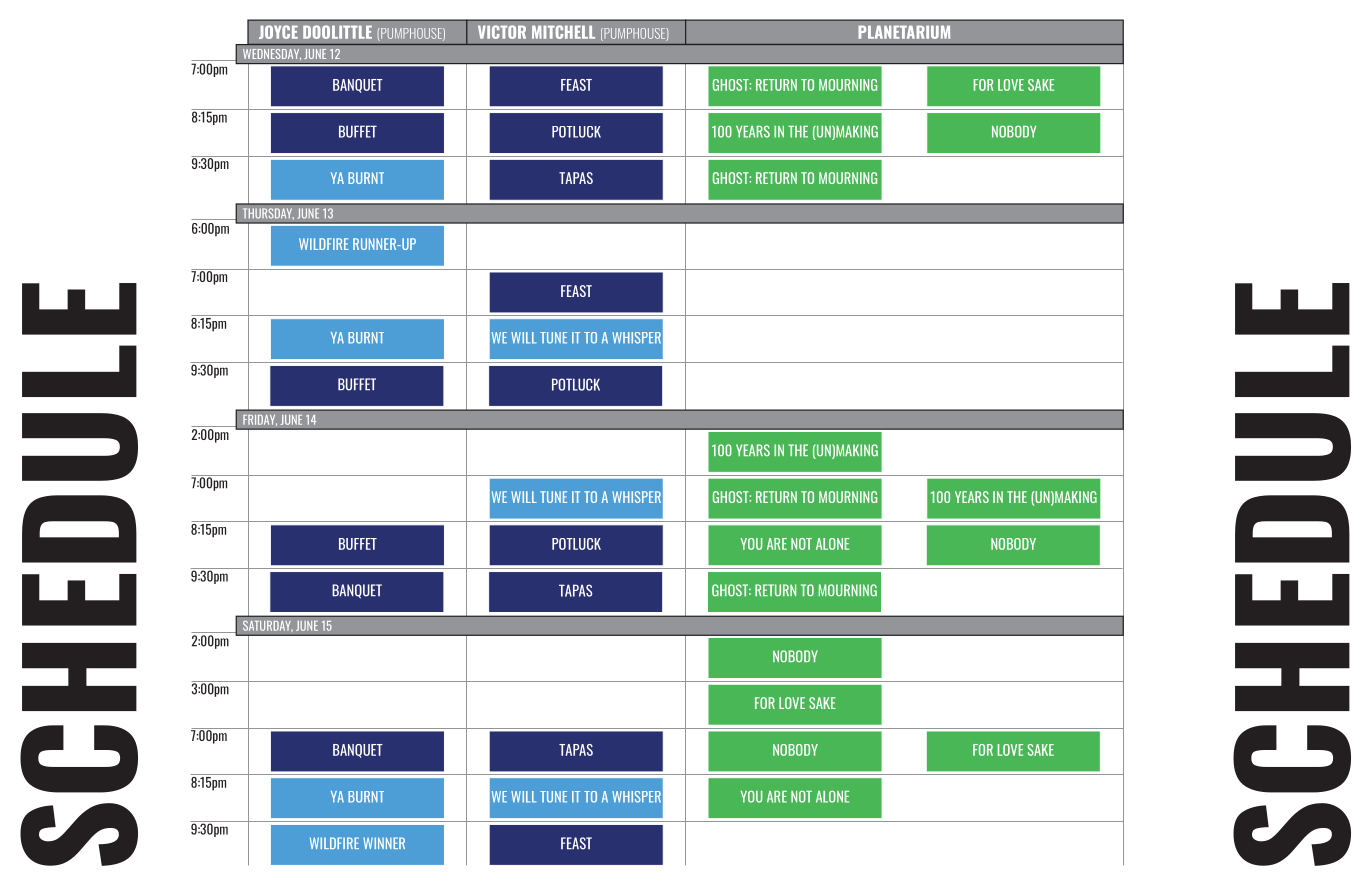  What do you see at coordinates (268, 214) in the document?
I see `THURSDAY` at bounding box center [268, 214].
